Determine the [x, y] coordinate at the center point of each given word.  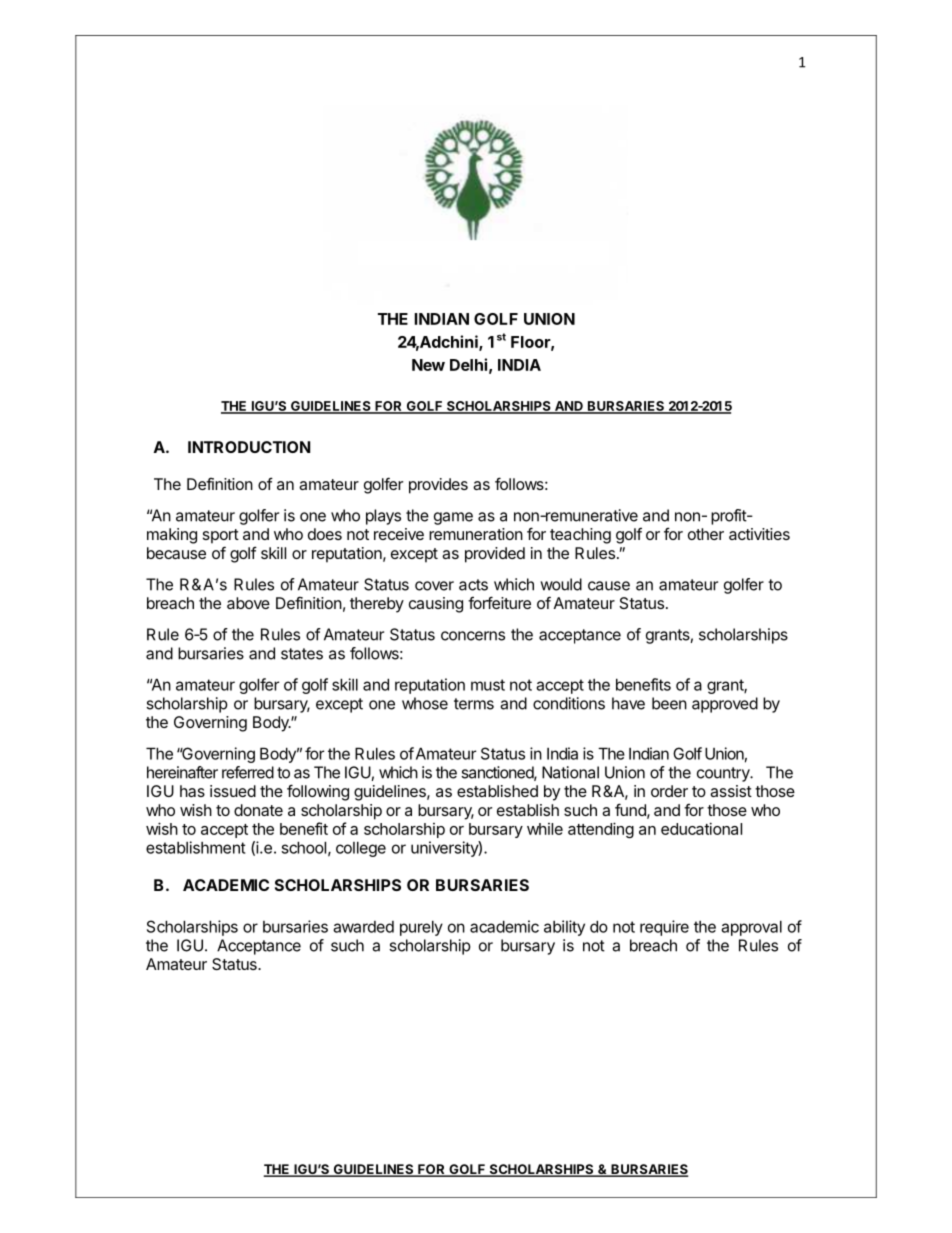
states [302, 654]
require [664, 928]
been [669, 703]
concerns [473, 636]
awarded [363, 927]
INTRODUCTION [249, 447]
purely [421, 928]
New [428, 365]
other [706, 534]
